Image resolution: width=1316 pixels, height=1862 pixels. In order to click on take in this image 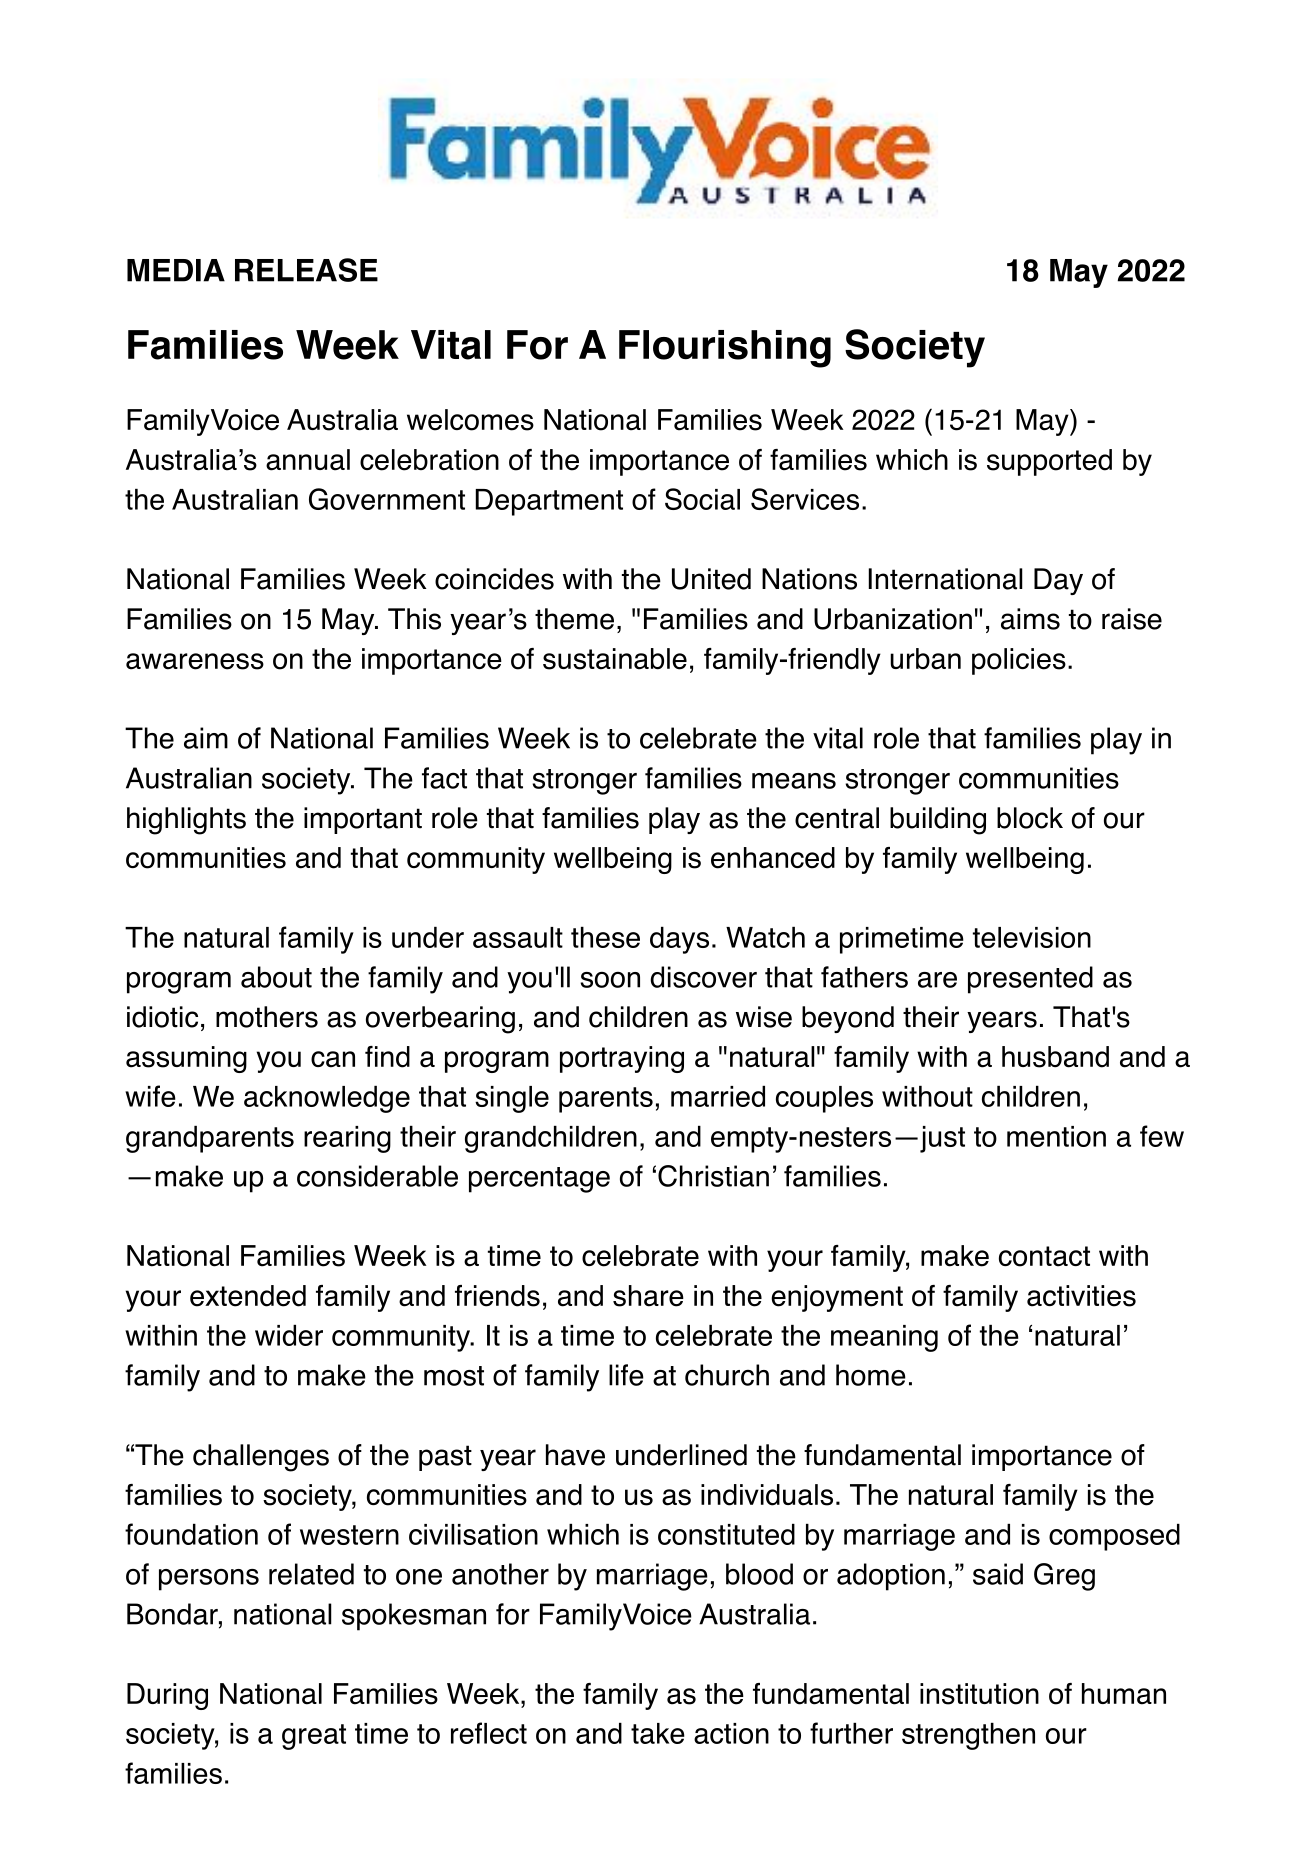, I will do `click(658, 1733)`.
